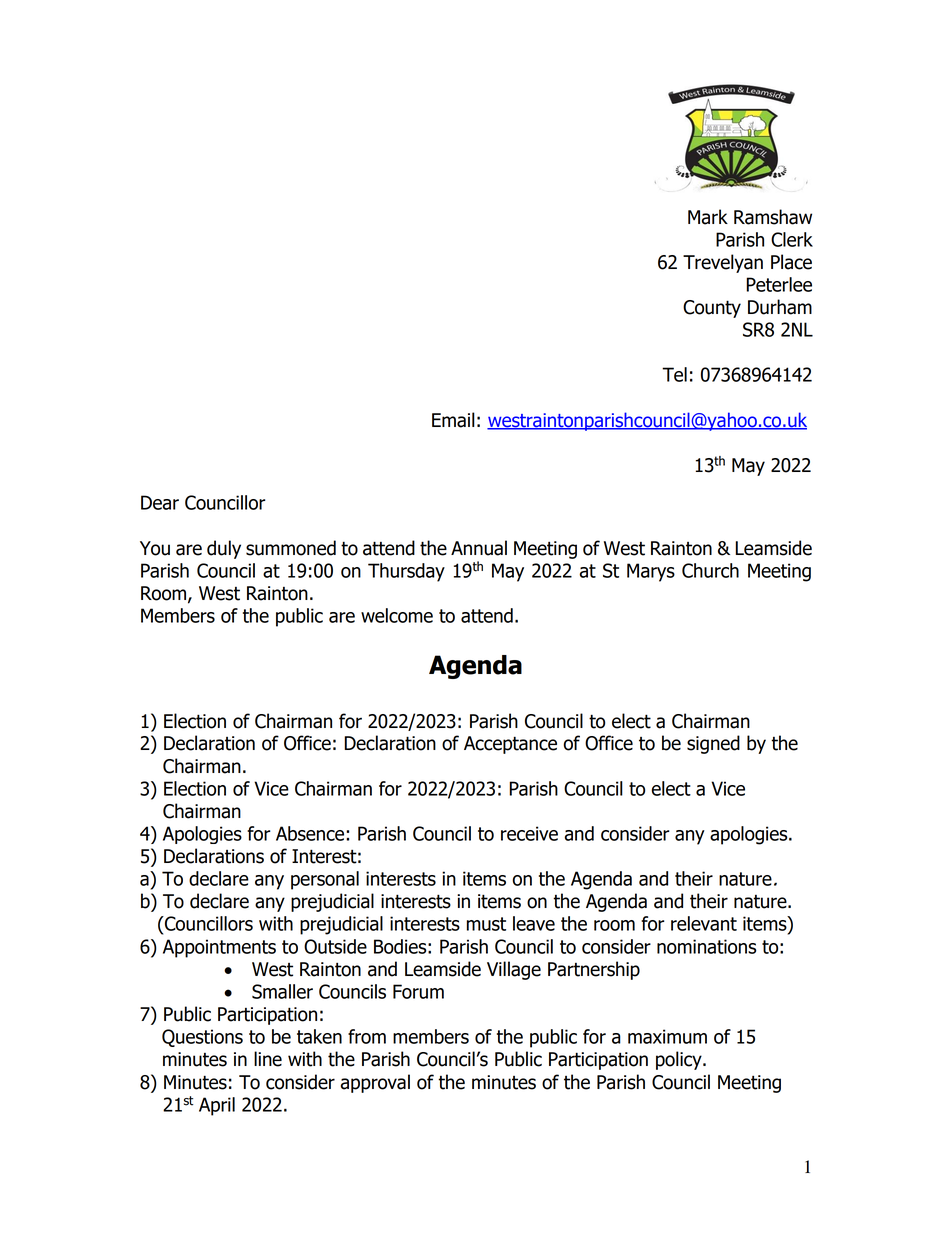 The width and height of the page is (952, 1233). What do you see at coordinates (713, 744) in the page?
I see `signed` at bounding box center [713, 744].
